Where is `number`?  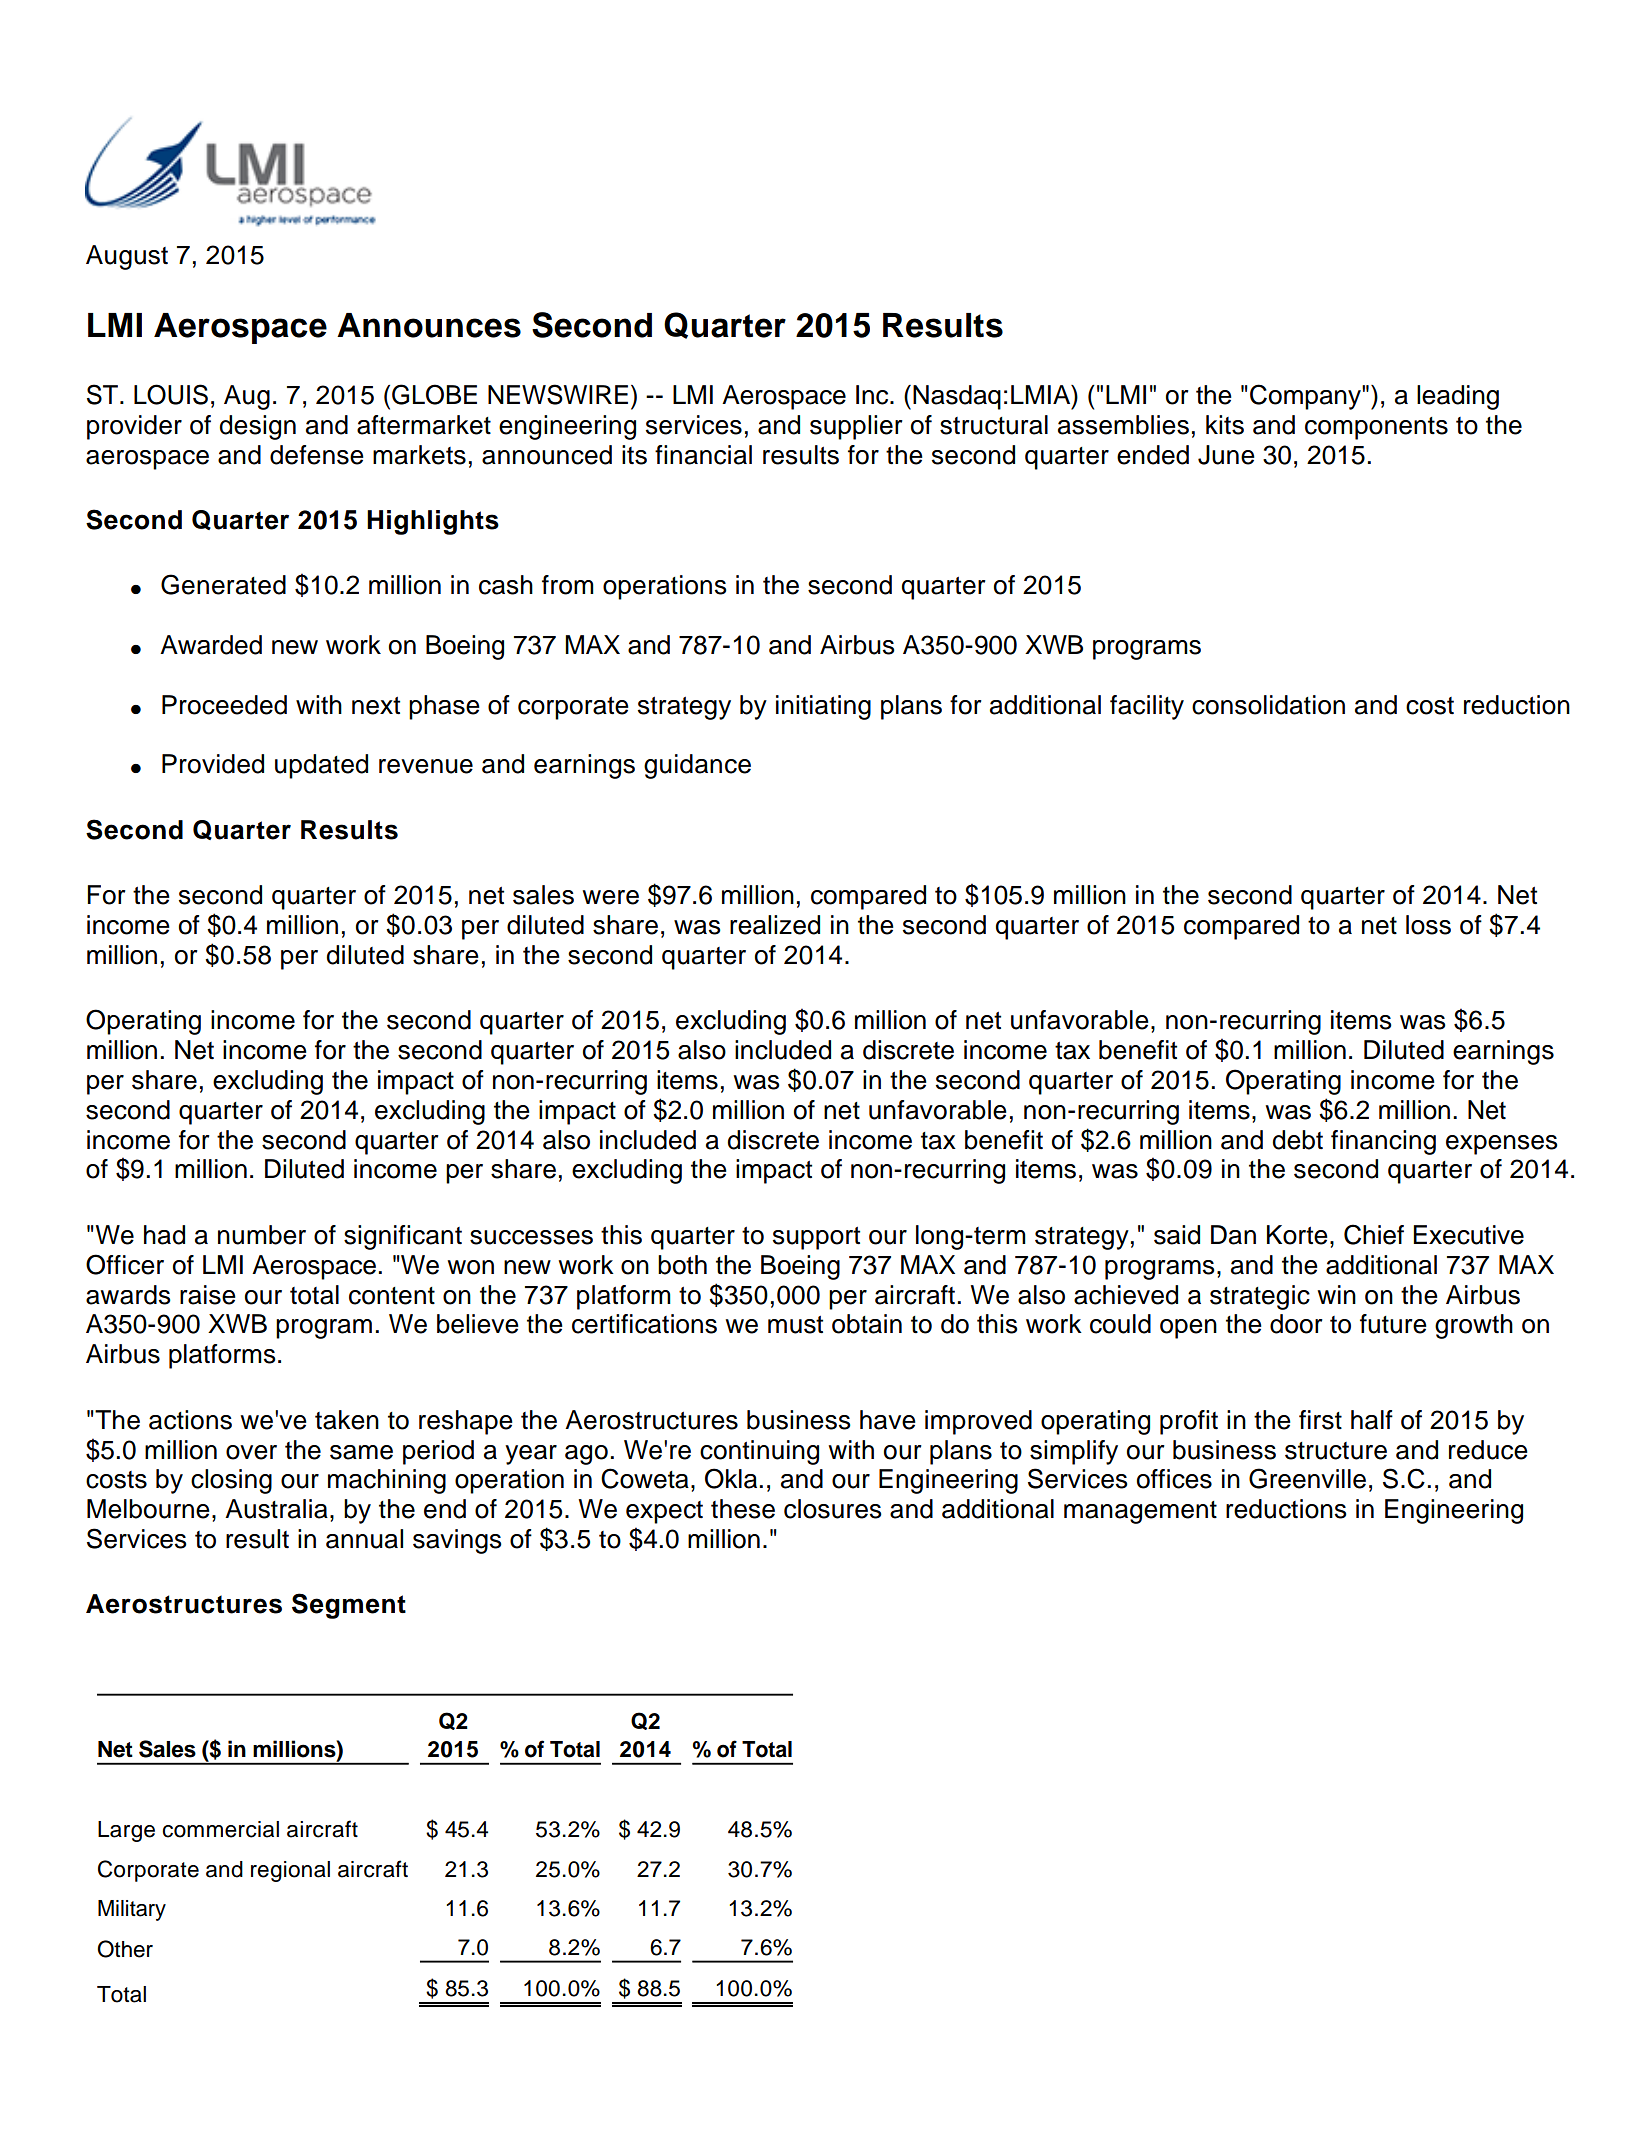 number is located at coordinates (262, 1235).
